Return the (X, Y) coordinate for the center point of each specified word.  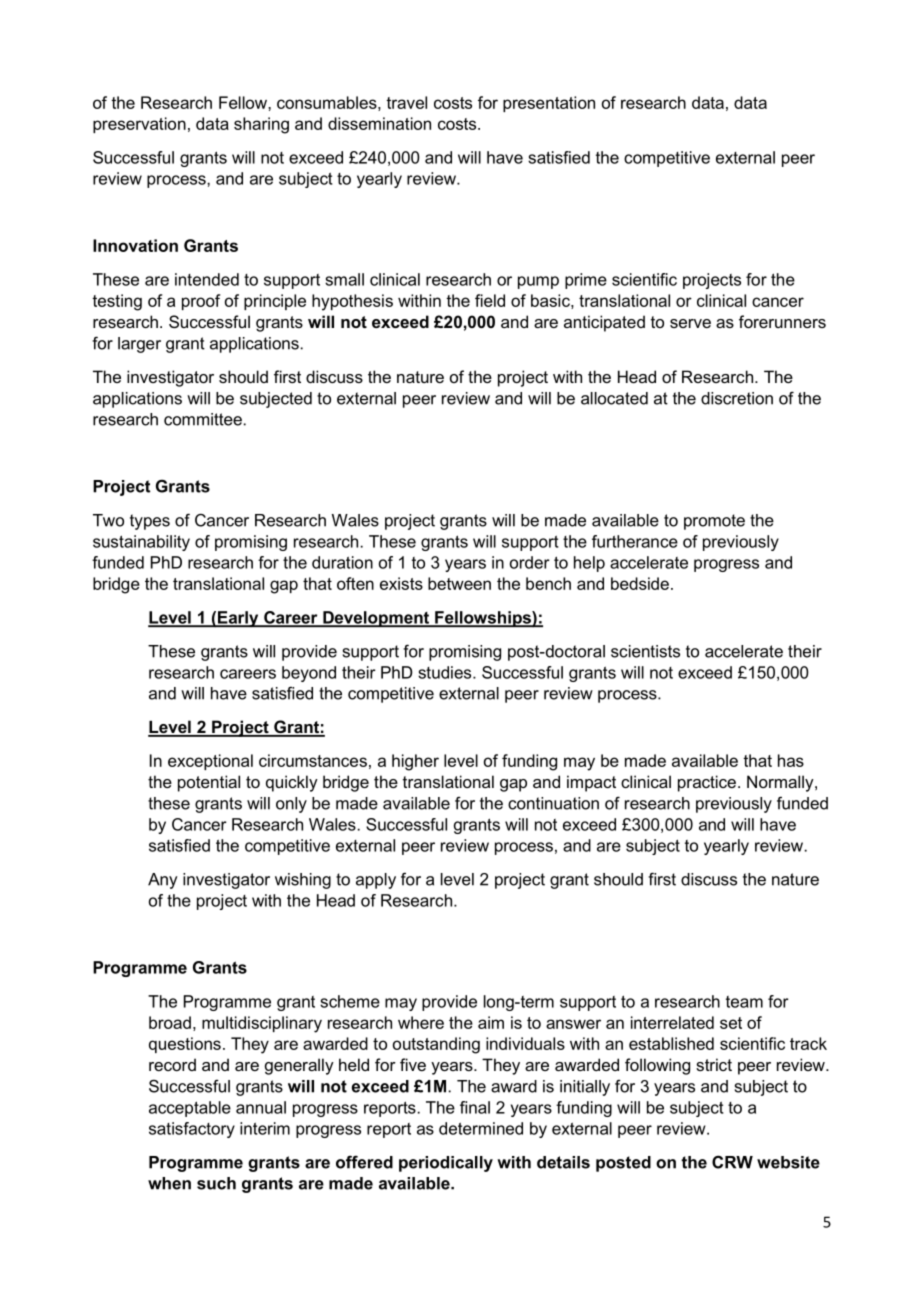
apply (376, 881)
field (490, 300)
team (744, 1002)
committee (203, 419)
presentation (549, 104)
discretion (737, 398)
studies (446, 672)
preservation (139, 125)
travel (406, 102)
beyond (309, 674)
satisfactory (192, 1130)
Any (163, 881)
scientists (645, 651)
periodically (446, 1164)
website (788, 1162)
